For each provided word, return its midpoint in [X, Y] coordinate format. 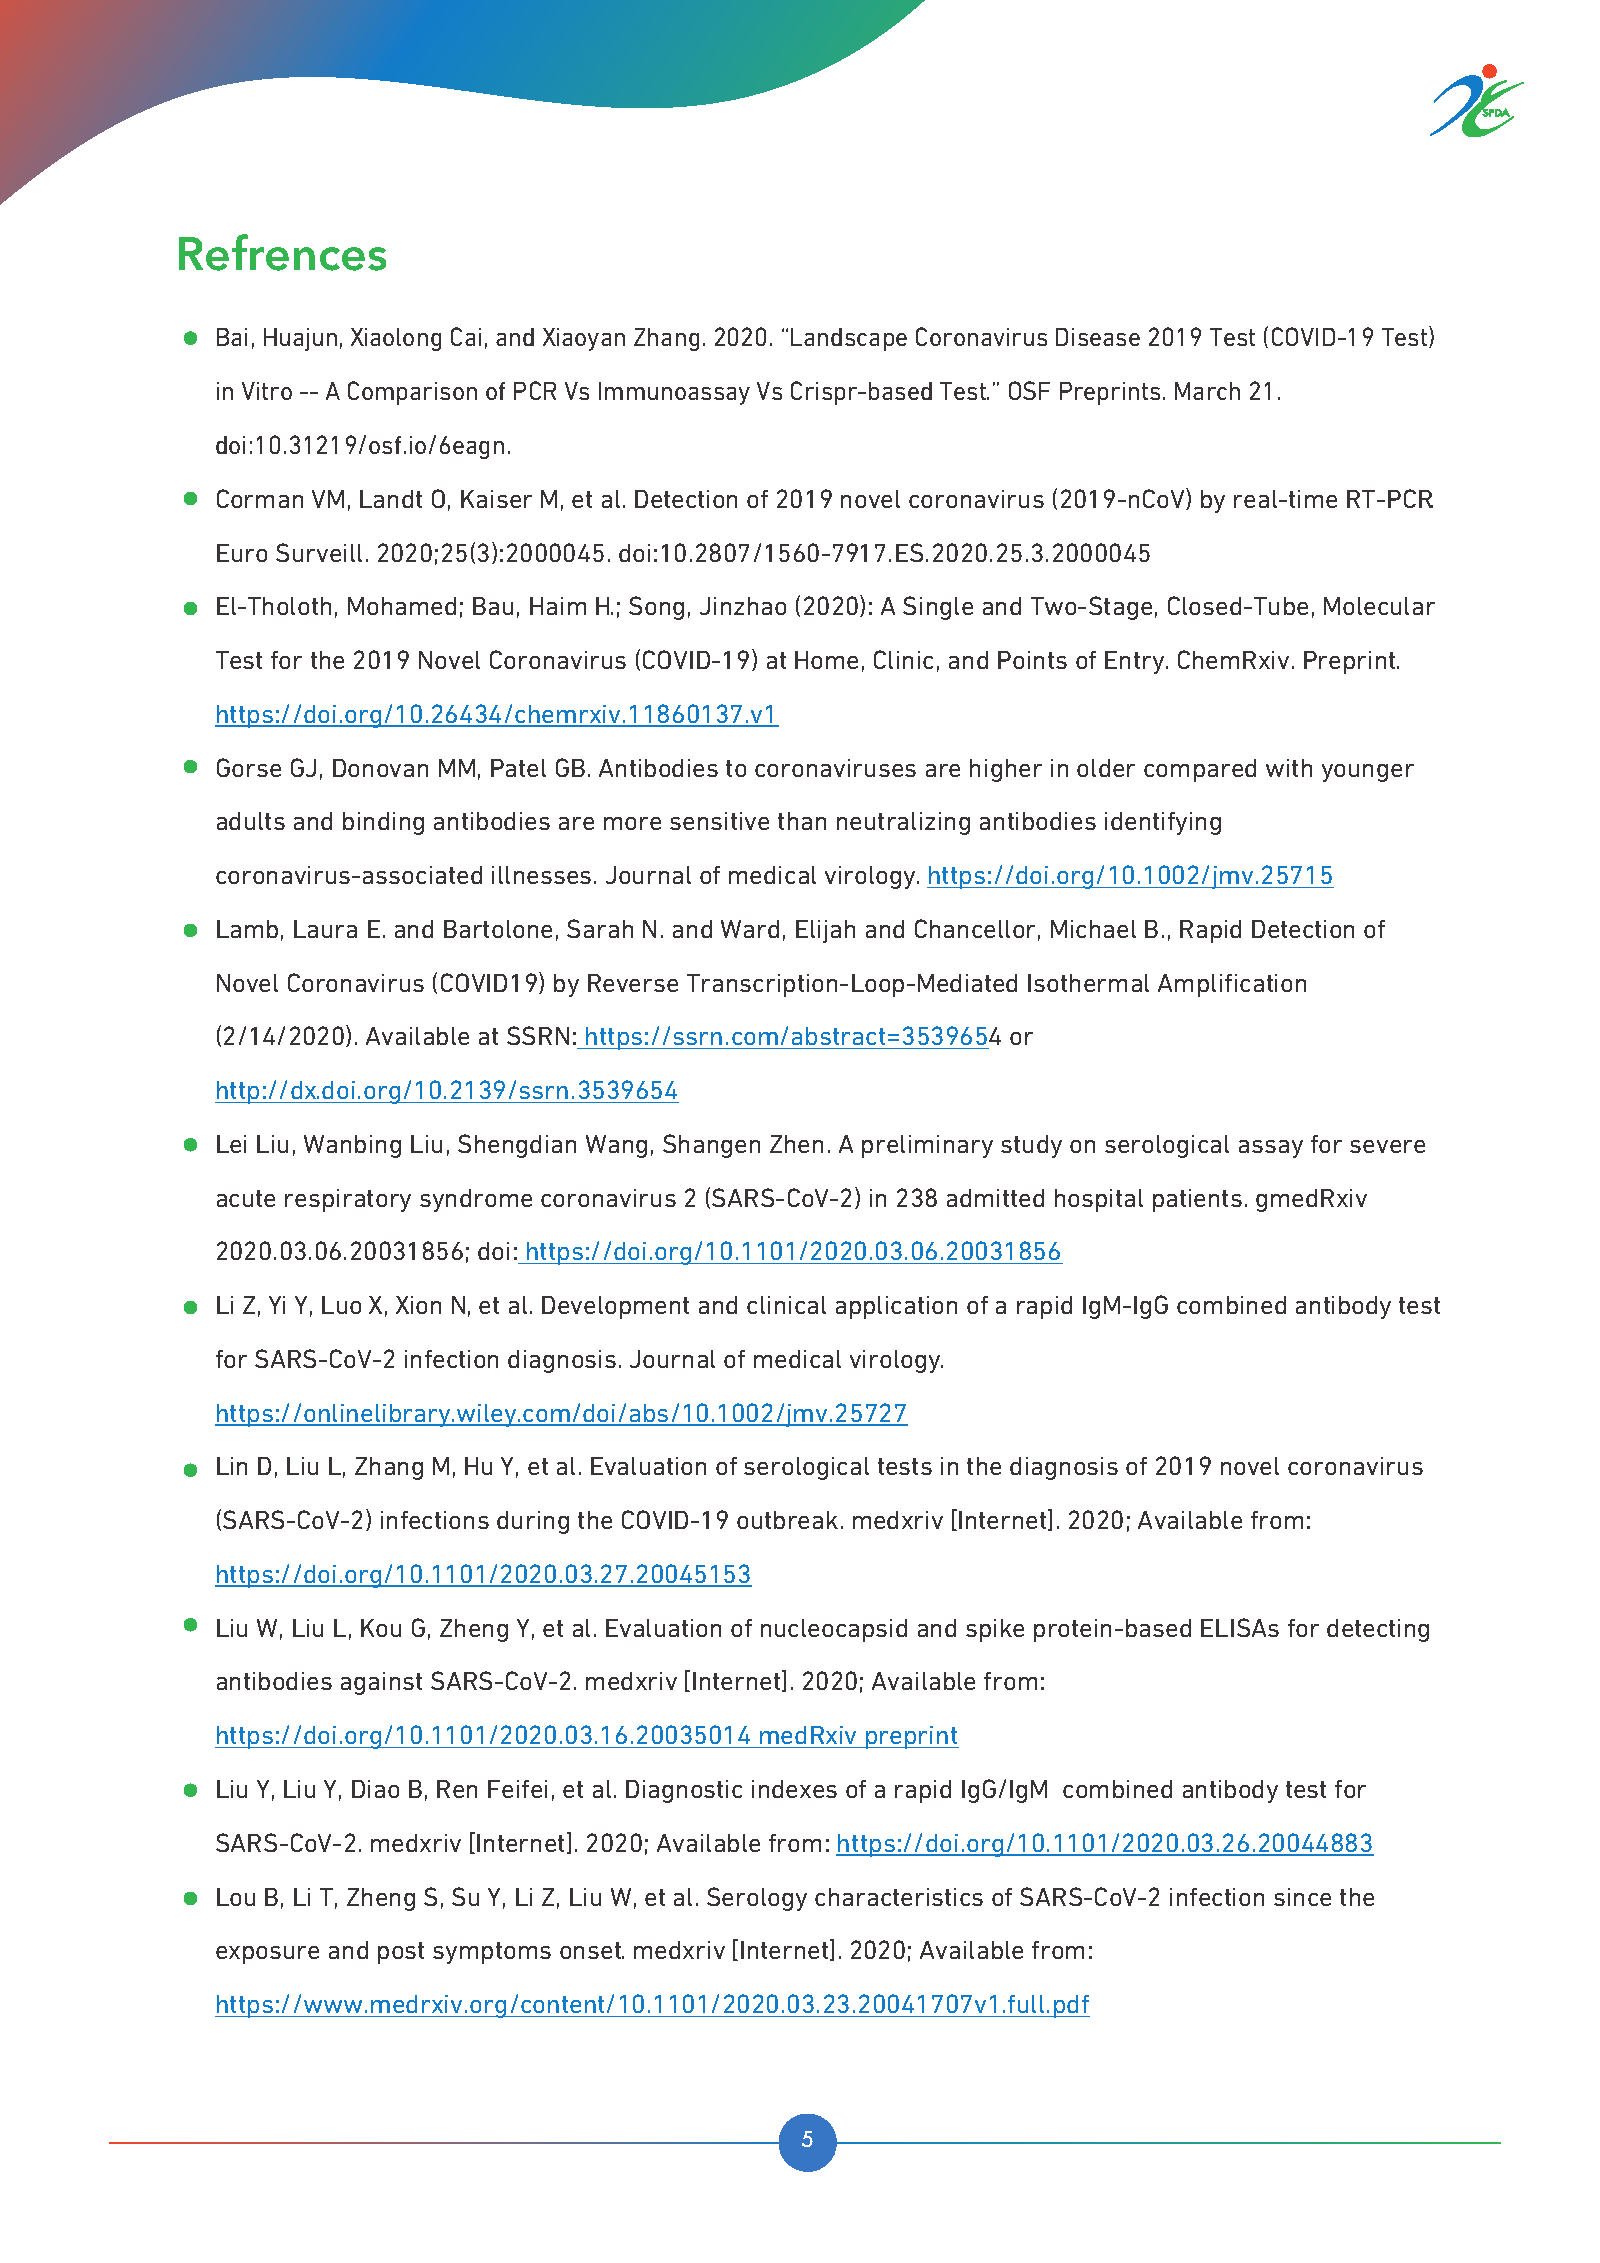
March [1207, 391]
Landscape [849, 339]
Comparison [412, 393]
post [401, 1953]
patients [1197, 1200]
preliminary [927, 1146]
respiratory [348, 1200]
